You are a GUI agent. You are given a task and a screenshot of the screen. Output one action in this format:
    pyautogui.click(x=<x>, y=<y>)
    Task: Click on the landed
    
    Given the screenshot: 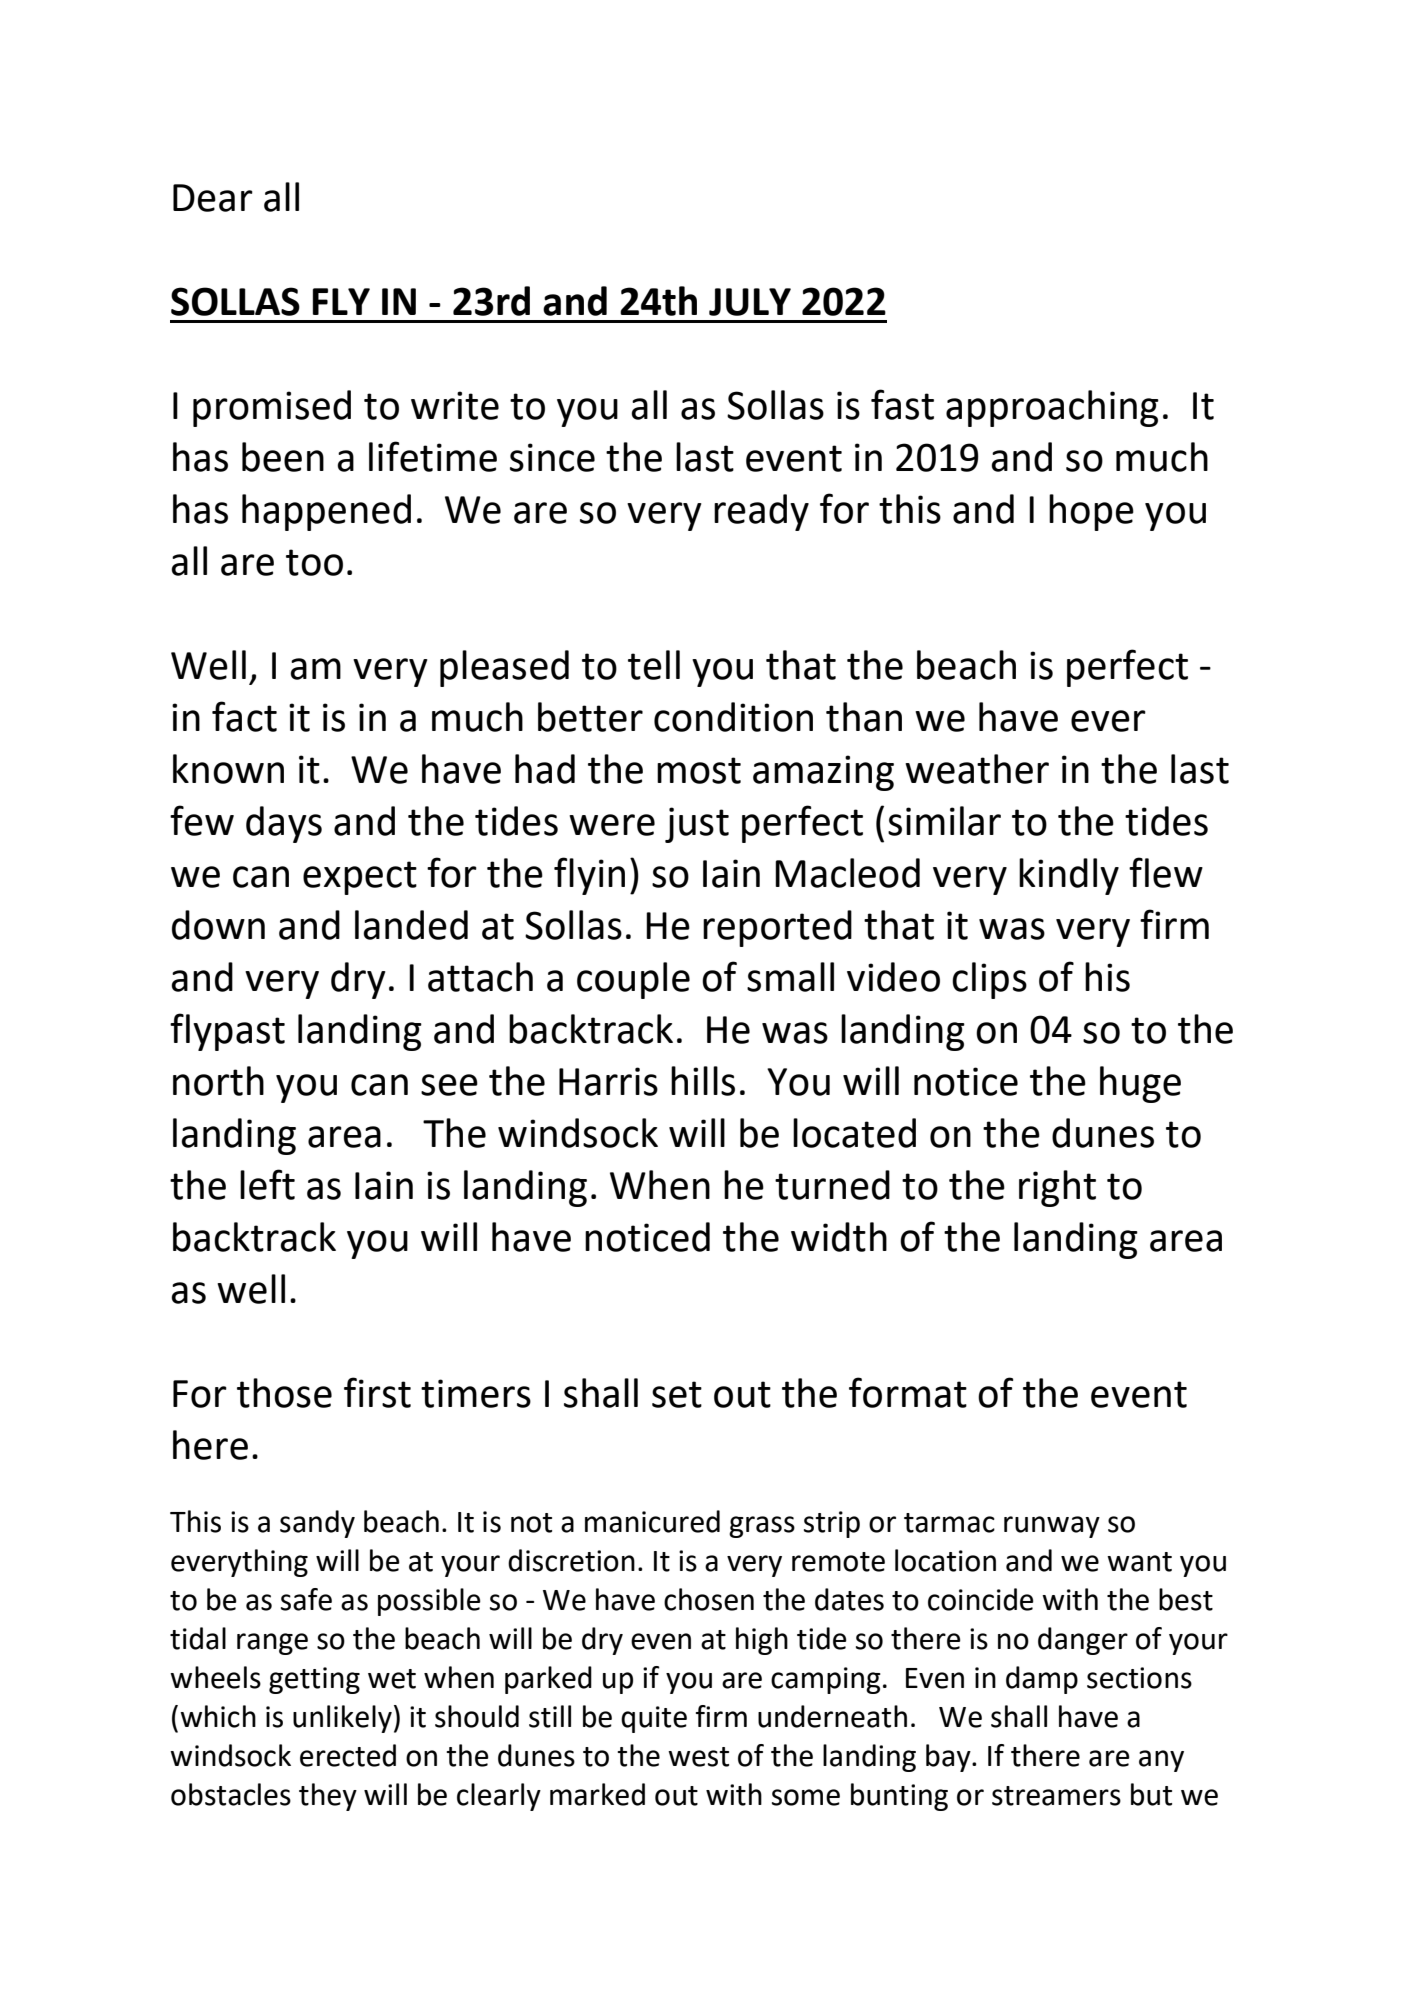 What is the action you would take?
    pyautogui.click(x=411, y=925)
